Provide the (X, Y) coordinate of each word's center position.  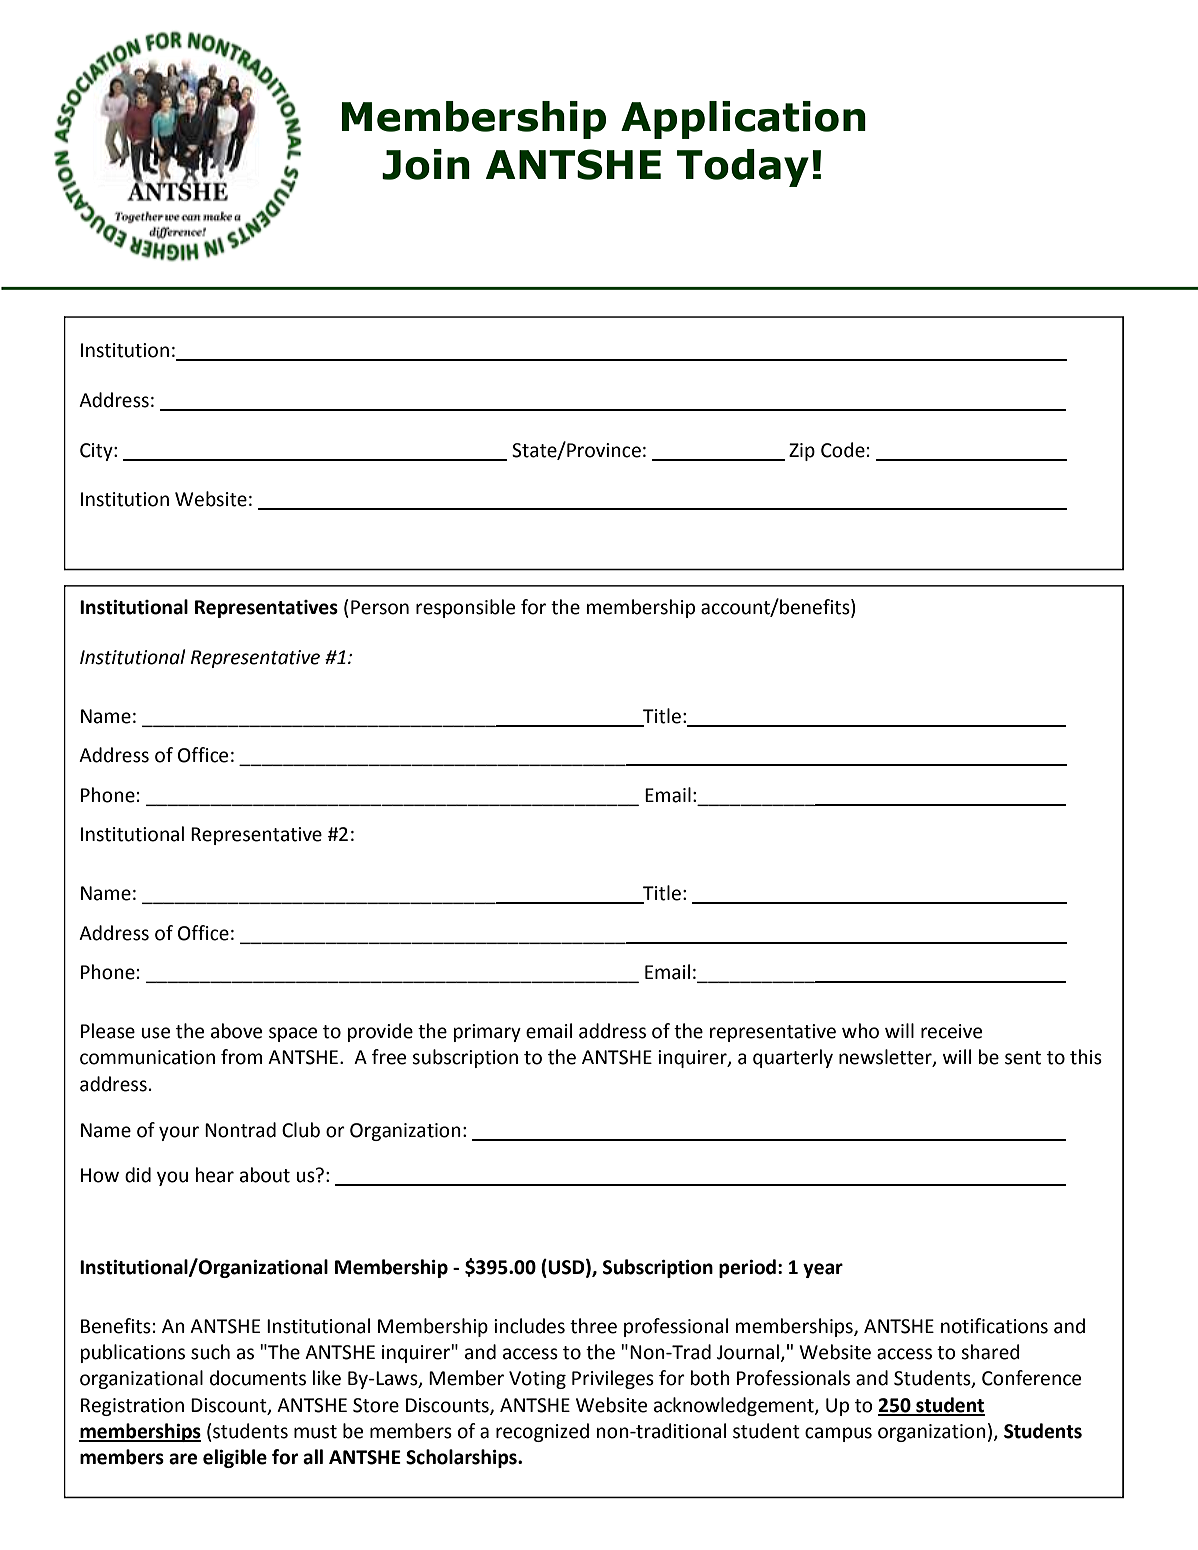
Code (843, 450)
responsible (465, 608)
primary (487, 1033)
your (179, 1133)
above (236, 1031)
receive (951, 1031)
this (1086, 1057)
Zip (802, 452)
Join (426, 164)
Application (743, 120)
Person (380, 607)
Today (743, 168)
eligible (235, 1458)
